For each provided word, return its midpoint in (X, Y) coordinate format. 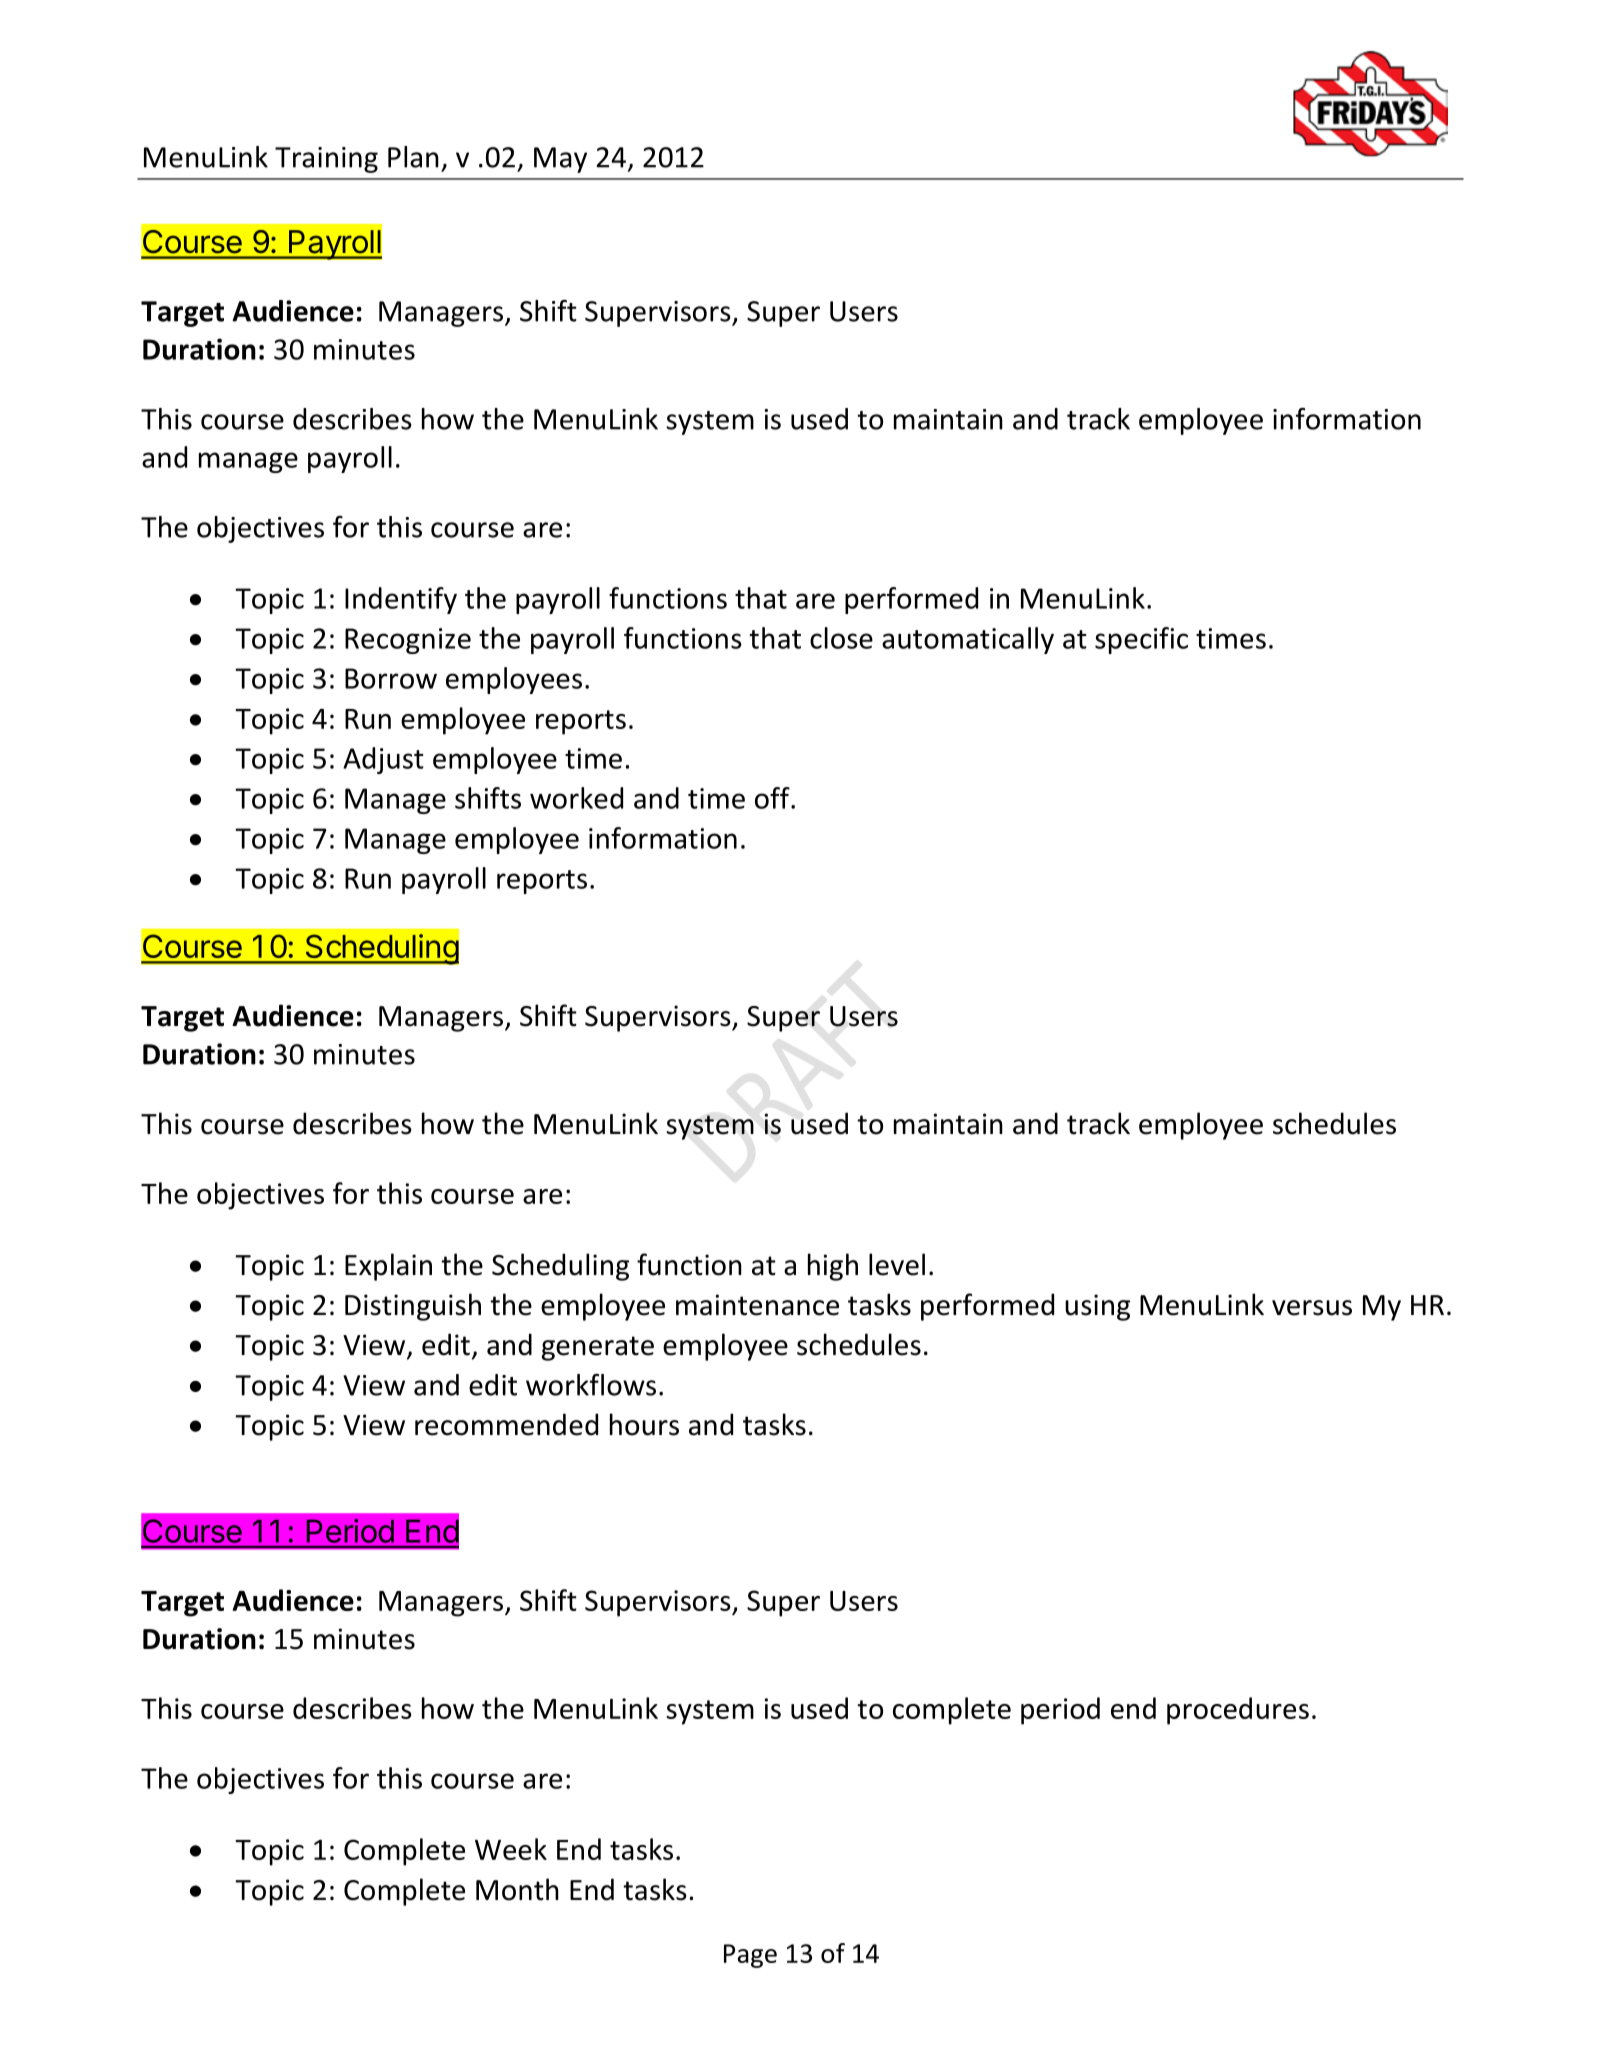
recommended (506, 1424)
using (1097, 1307)
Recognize (408, 641)
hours (644, 1424)
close (841, 638)
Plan (413, 157)
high (833, 1267)
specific (1141, 640)
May (560, 160)
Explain (388, 1267)
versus (1312, 1308)
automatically (968, 640)
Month (517, 1889)
